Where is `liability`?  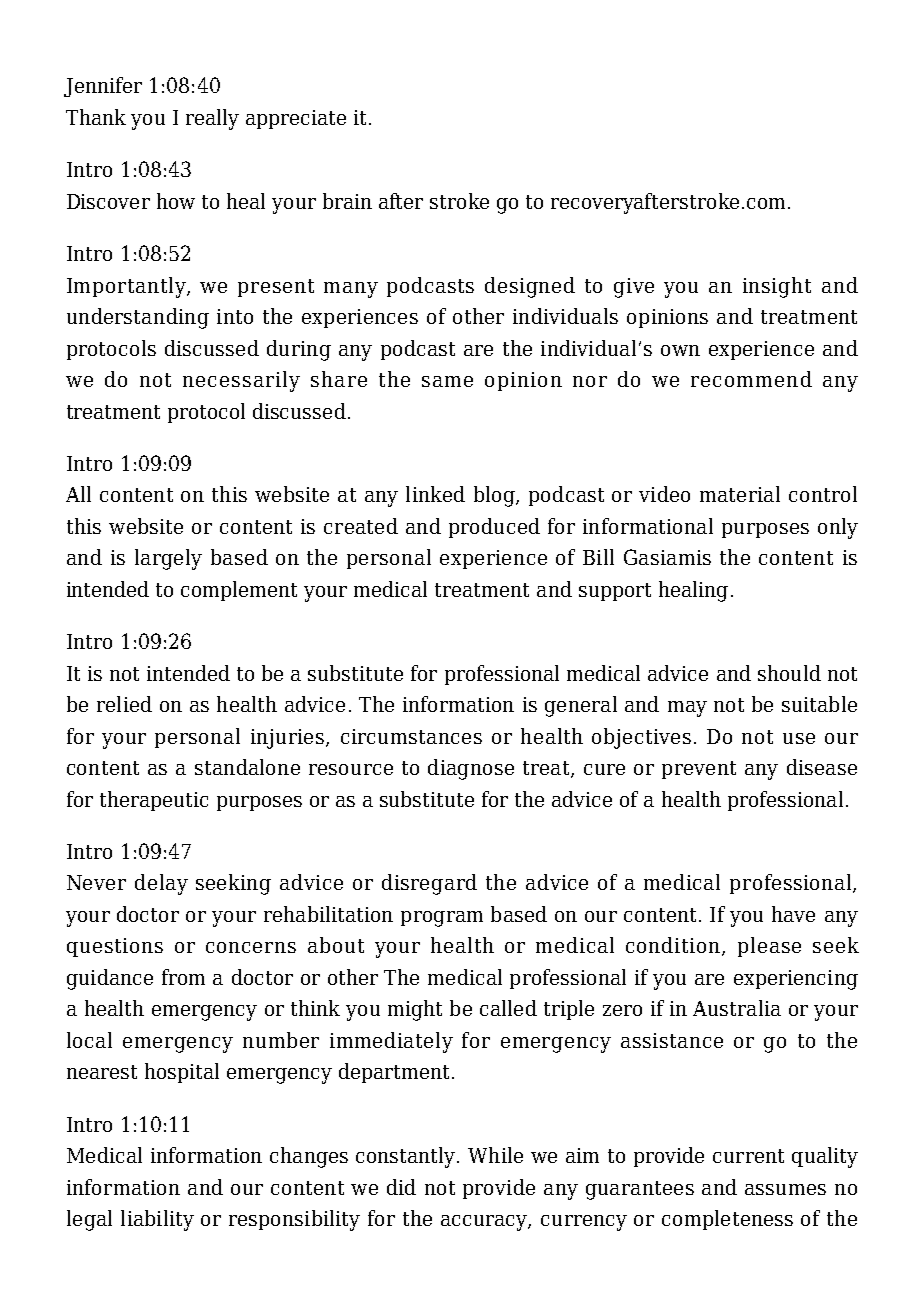
liability is located at coordinates (157, 1220).
